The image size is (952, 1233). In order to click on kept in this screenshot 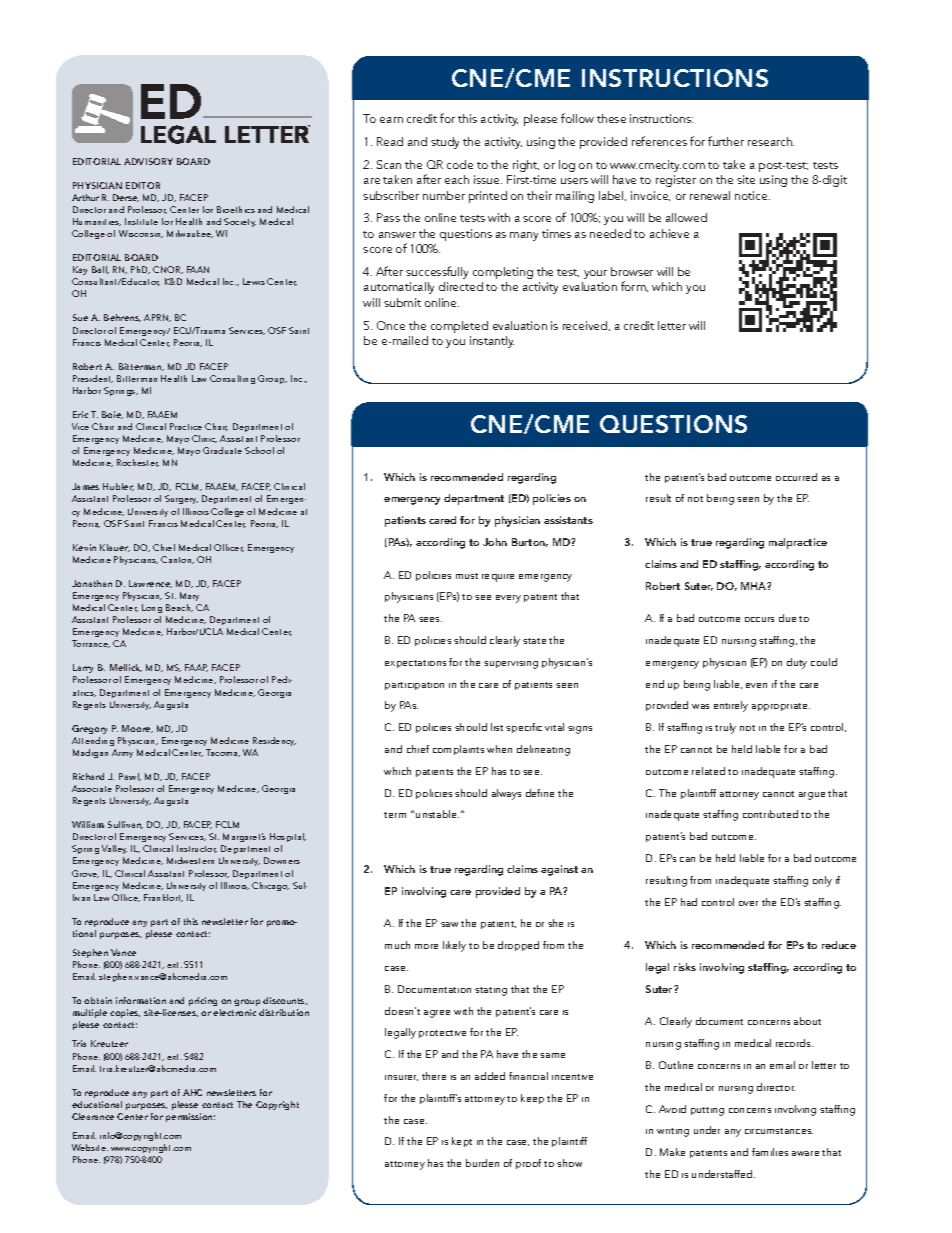, I will do `click(462, 1142)`.
